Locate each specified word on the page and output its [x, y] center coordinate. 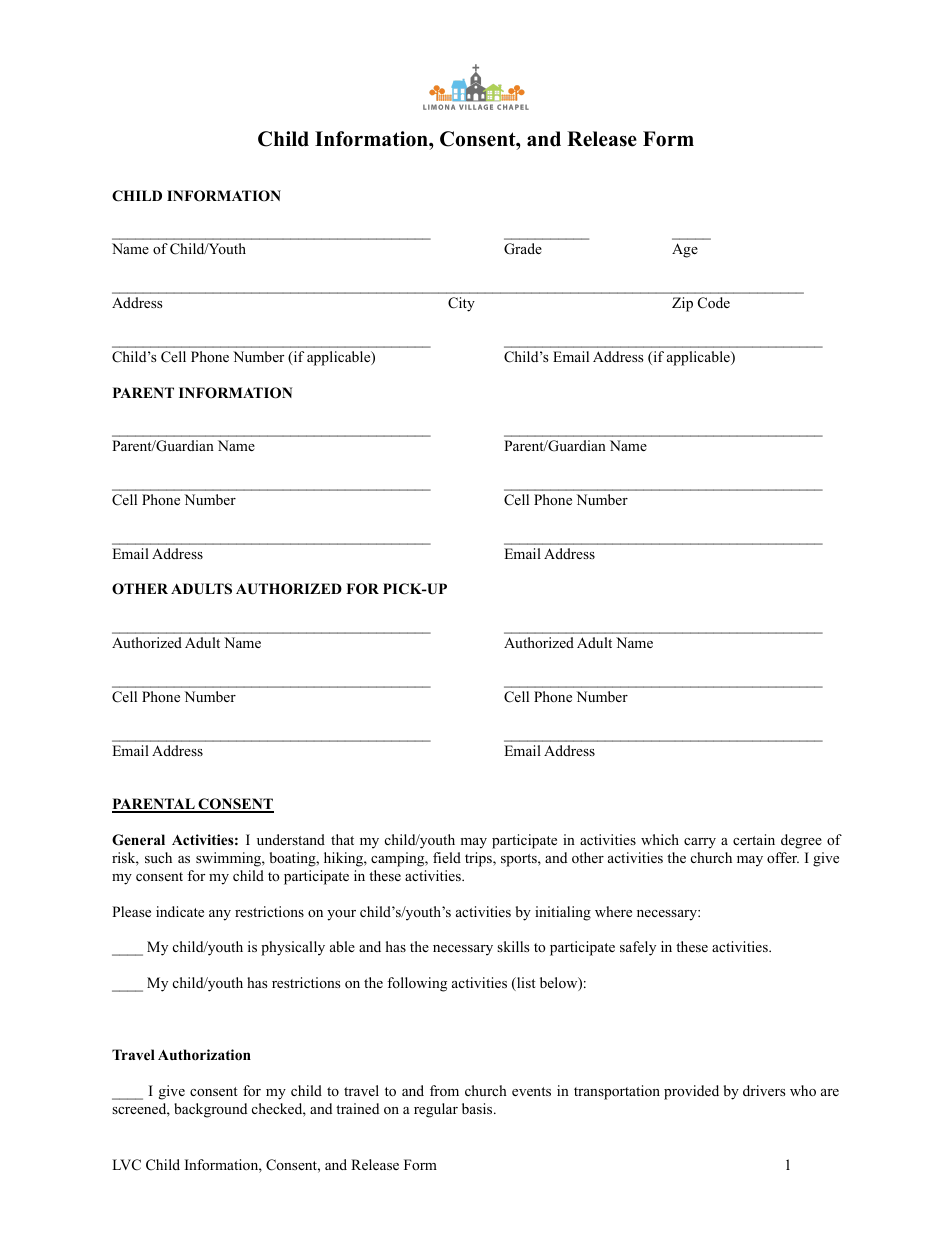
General [138, 840]
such [158, 857]
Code [714, 303]
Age [685, 250]
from [444, 1090]
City [461, 304]
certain [754, 839]
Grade [523, 249]
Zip [682, 304]
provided [691, 1092]
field [447, 857]
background [210, 1110]
